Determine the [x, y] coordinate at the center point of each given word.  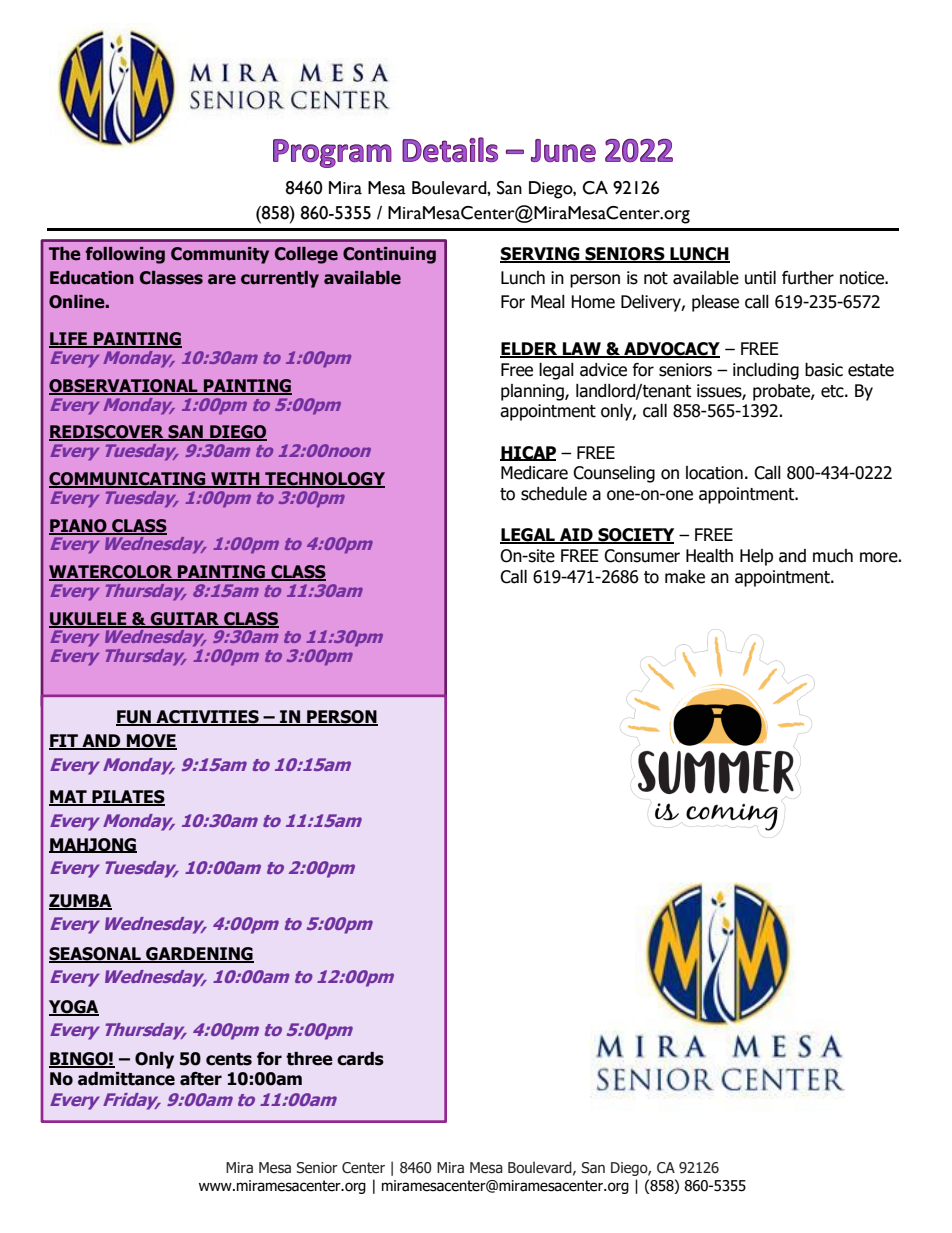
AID [576, 536]
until [760, 278]
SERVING [541, 255]
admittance [126, 1079]
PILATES [127, 798]
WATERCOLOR [112, 573]
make [685, 577]
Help [756, 557]
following [125, 255]
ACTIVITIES [207, 718]
